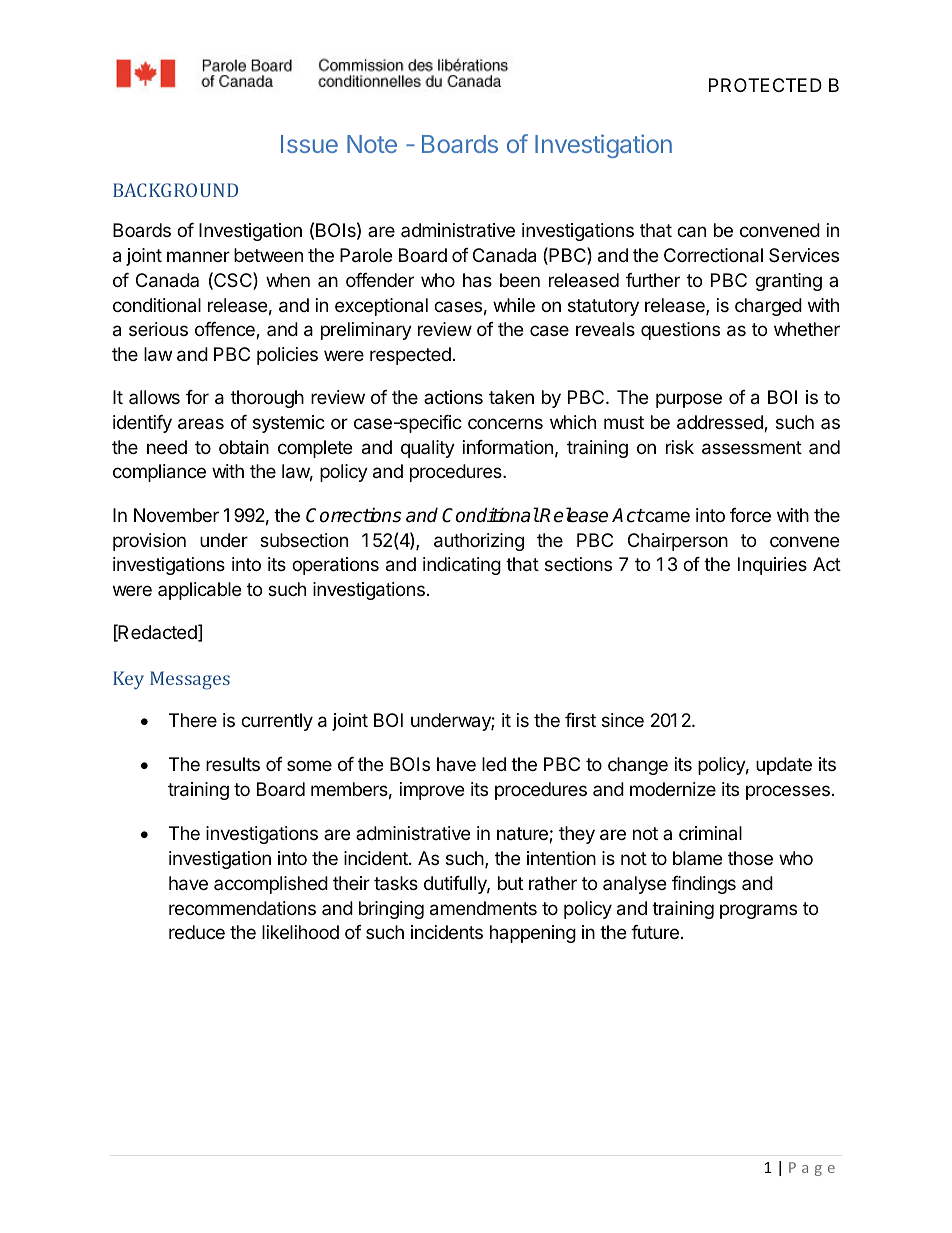 The width and height of the screenshot is (952, 1233). What do you see at coordinates (176, 515) in the screenshot?
I see `November` at bounding box center [176, 515].
